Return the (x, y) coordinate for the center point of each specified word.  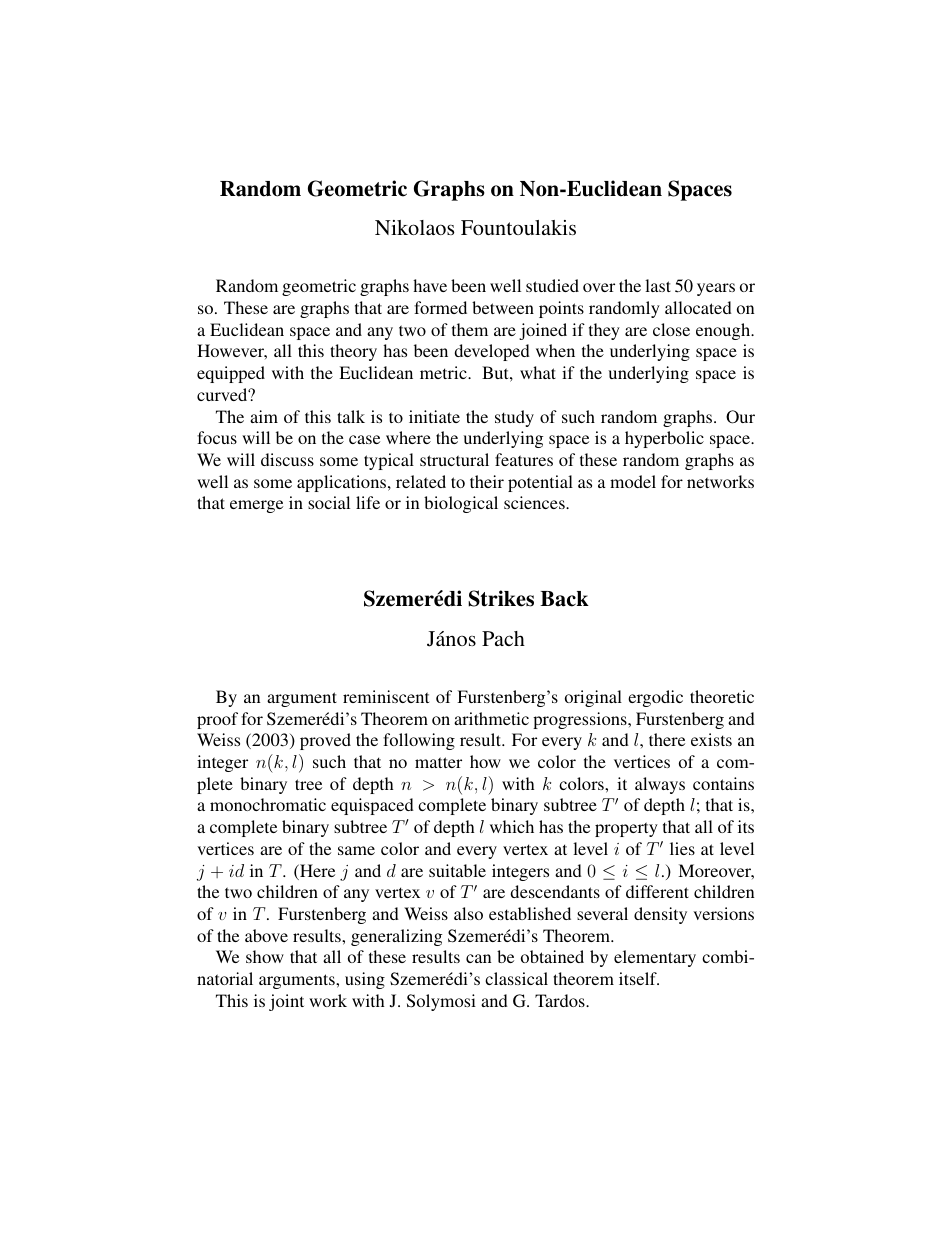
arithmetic (491, 718)
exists (711, 739)
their (487, 481)
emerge (256, 506)
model (633, 481)
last (658, 285)
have (430, 285)
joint (286, 1002)
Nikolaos (415, 227)
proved (325, 741)
